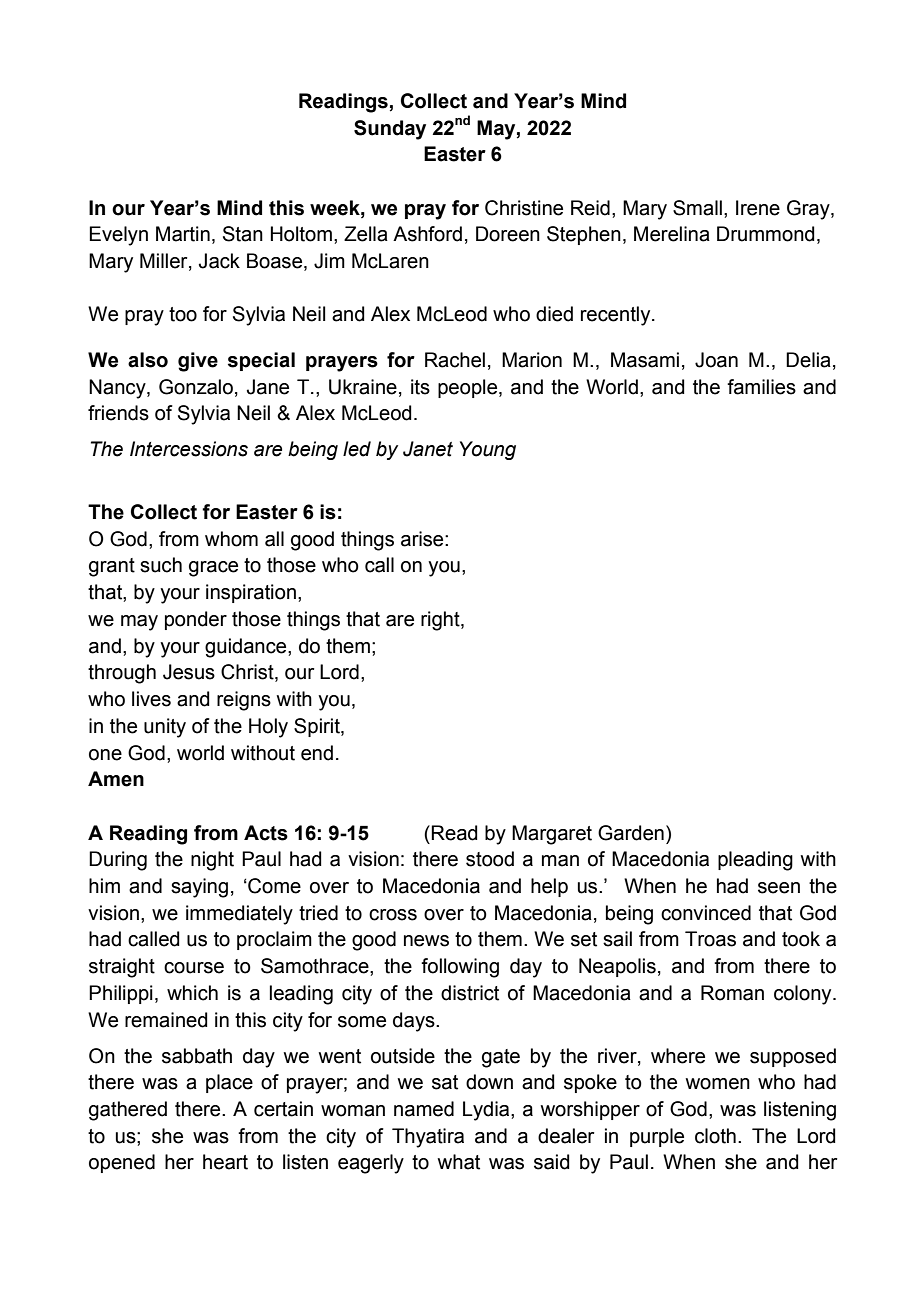 This image has height=1308, width=924. What do you see at coordinates (459, 1162) in the image?
I see `what` at bounding box center [459, 1162].
